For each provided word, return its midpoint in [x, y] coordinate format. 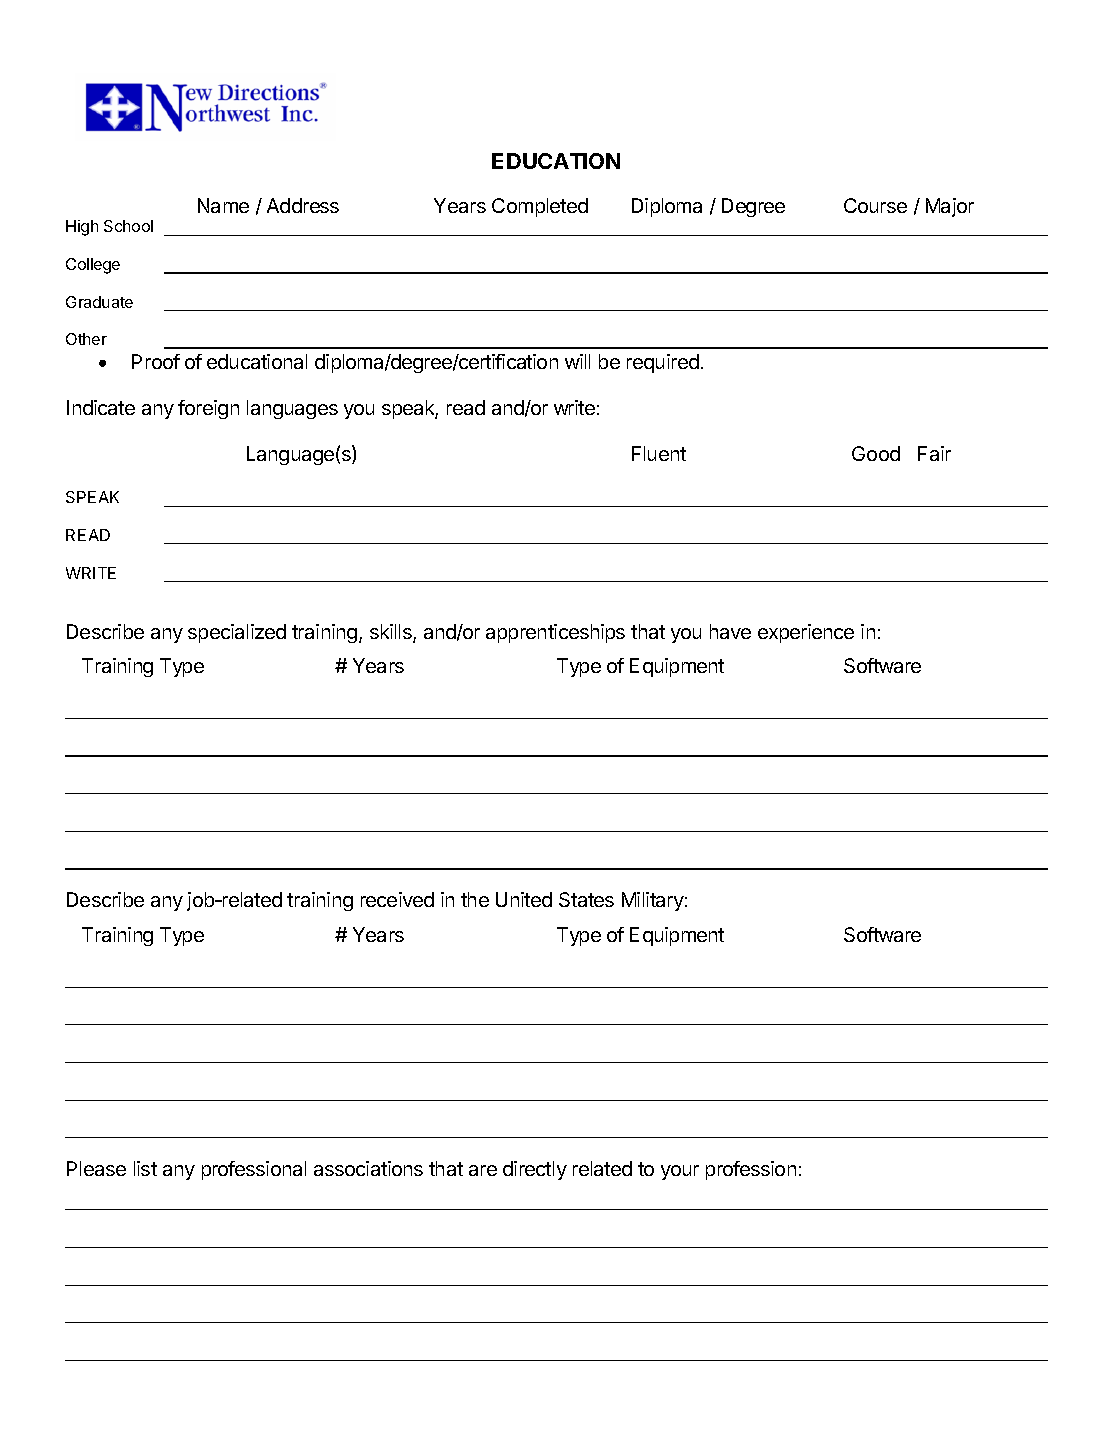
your [680, 1172]
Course [875, 205]
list [145, 1168]
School [128, 226]
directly [535, 1170]
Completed [540, 207]
